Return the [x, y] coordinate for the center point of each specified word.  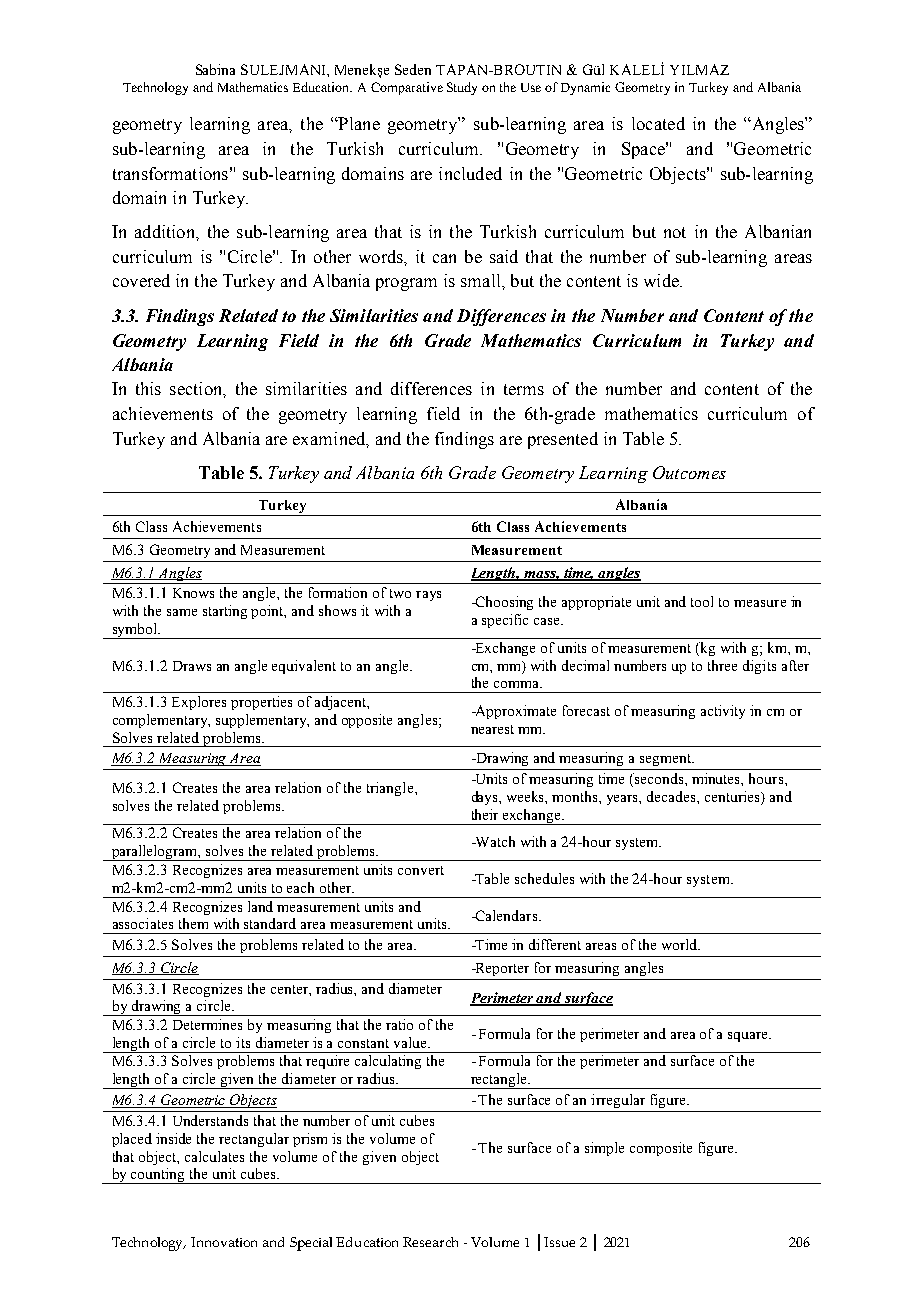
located [658, 123]
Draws [192, 666]
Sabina [215, 69]
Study [462, 88]
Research [430, 1242]
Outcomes [689, 472]
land [260, 906]
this [148, 388]
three [722, 665]
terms [524, 389]
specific [505, 621]
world [681, 944]
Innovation [224, 1242]
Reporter [501, 969]
